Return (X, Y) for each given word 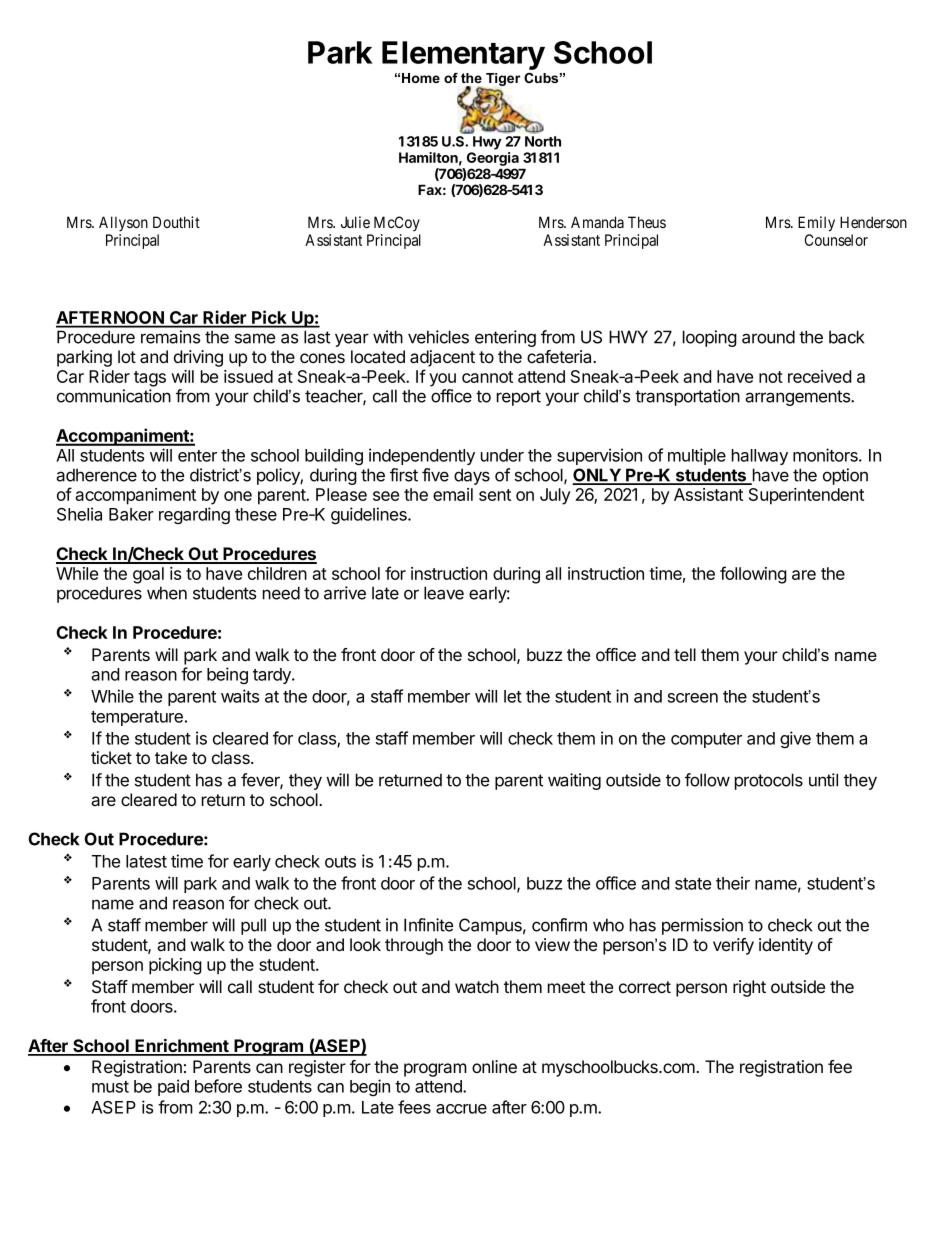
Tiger (502, 81)
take (171, 758)
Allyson (123, 223)
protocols (769, 781)
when (167, 593)
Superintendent (806, 496)
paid (173, 1087)
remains (170, 337)
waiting (574, 781)
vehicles (438, 337)
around (768, 337)
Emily (816, 224)
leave (444, 593)
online (494, 1066)
